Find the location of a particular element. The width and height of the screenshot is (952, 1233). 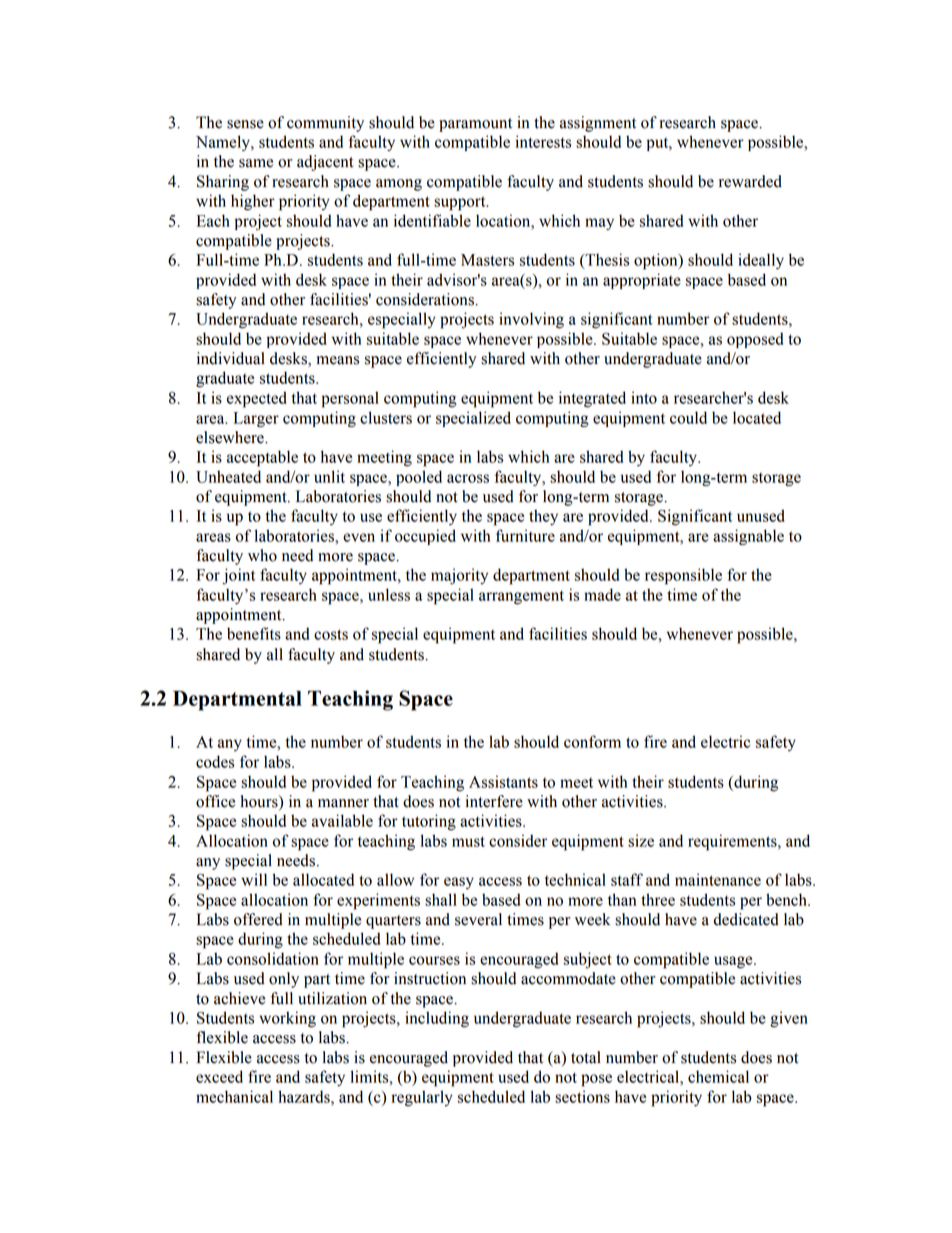

rewarded is located at coordinates (750, 181).
